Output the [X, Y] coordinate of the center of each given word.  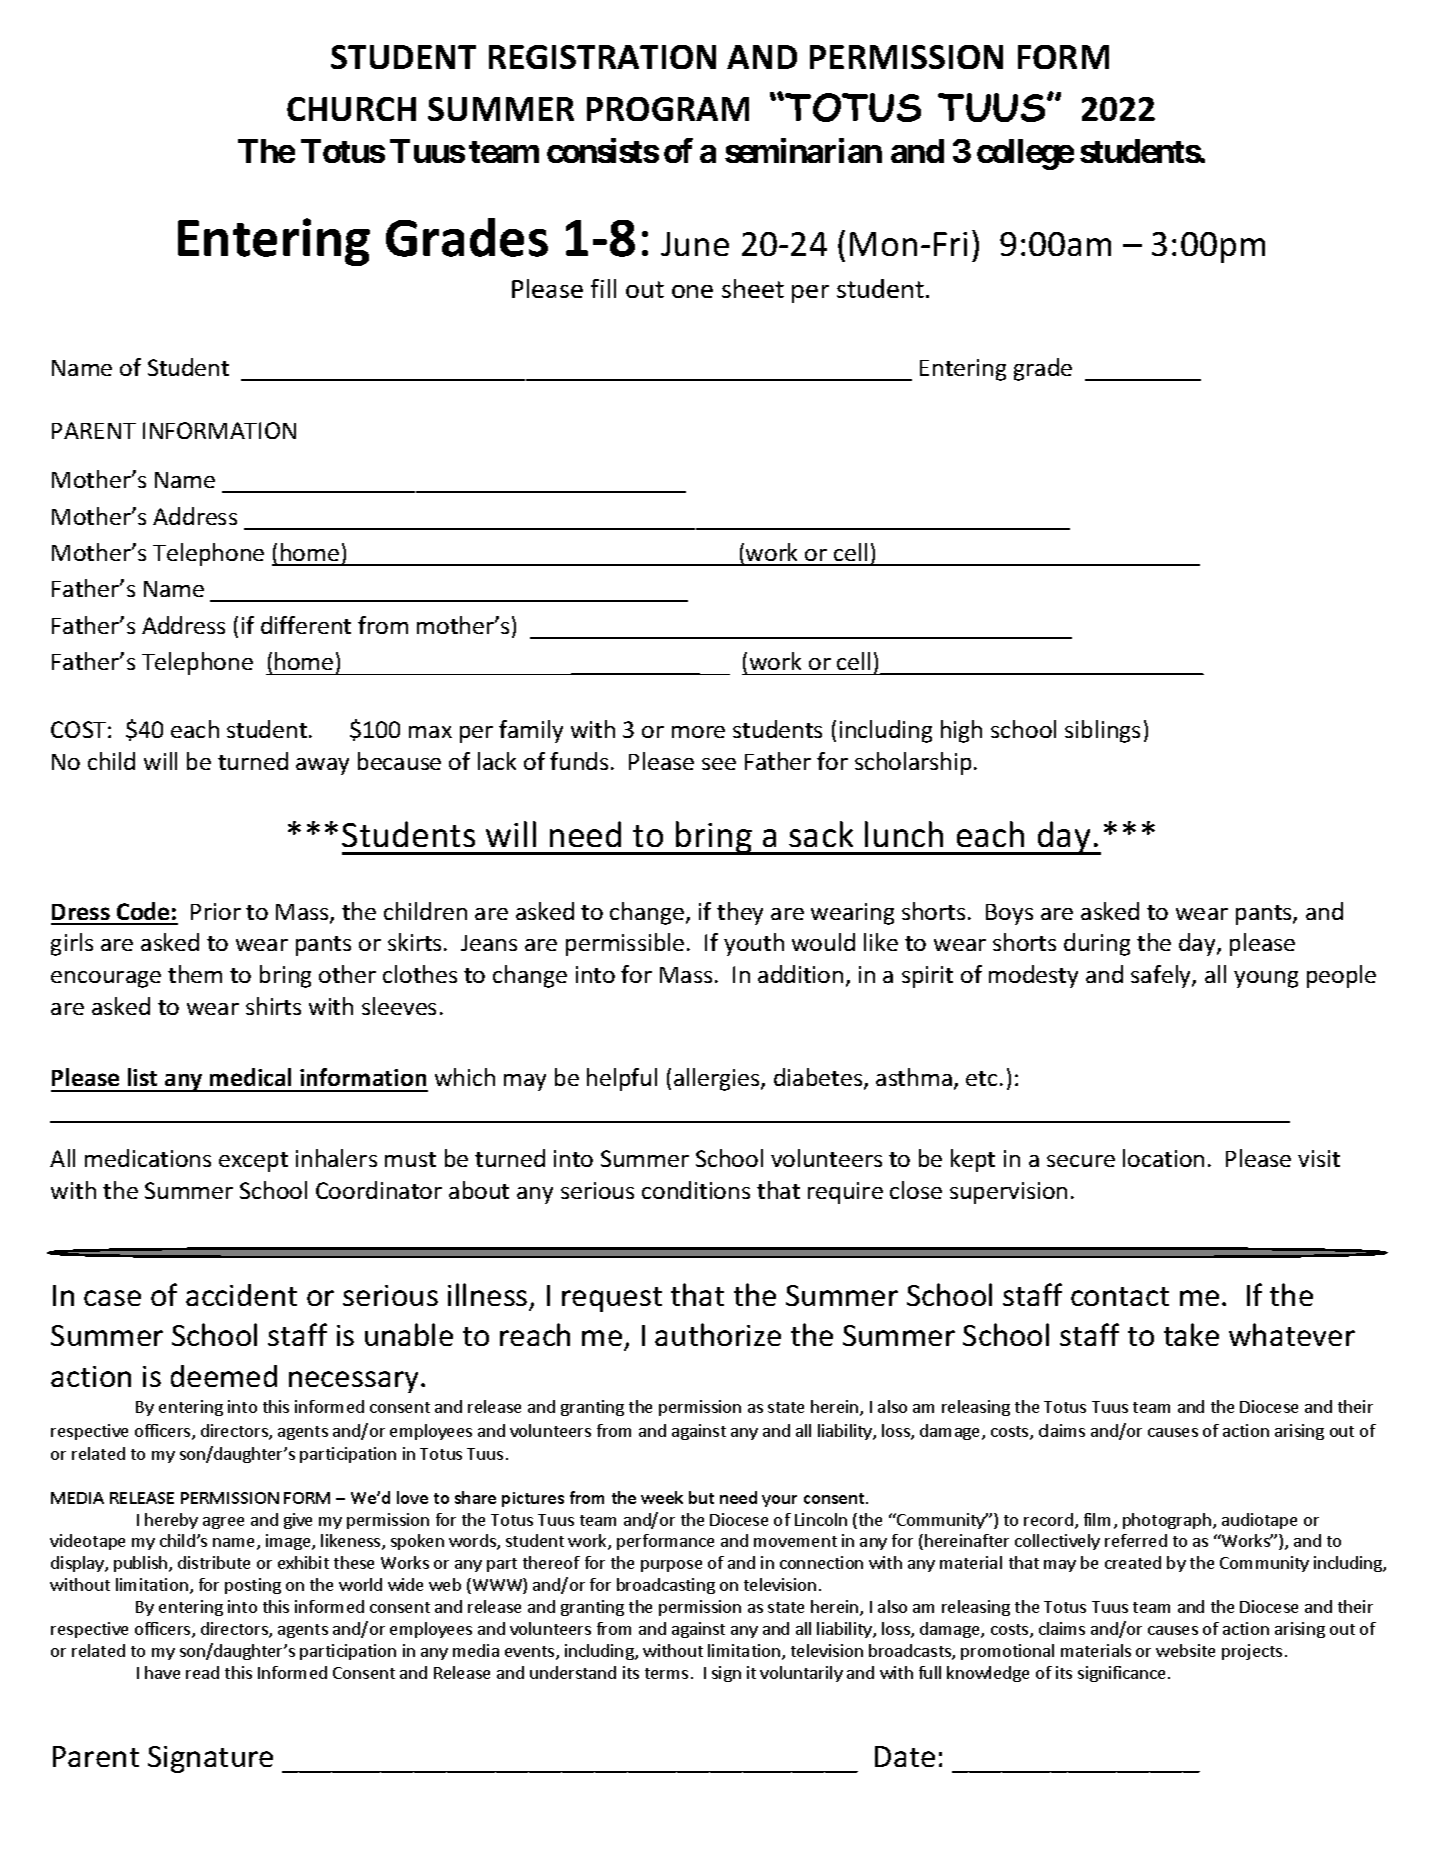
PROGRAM [668, 109]
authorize [718, 1334]
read [202, 1672]
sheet [753, 288]
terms [666, 1673]
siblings [1102, 731]
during [1097, 944]
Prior [216, 911]
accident [241, 1295]
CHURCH [351, 109]
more [698, 732]
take [1191, 1334]
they [740, 913]
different [306, 625]
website [1185, 1650]
